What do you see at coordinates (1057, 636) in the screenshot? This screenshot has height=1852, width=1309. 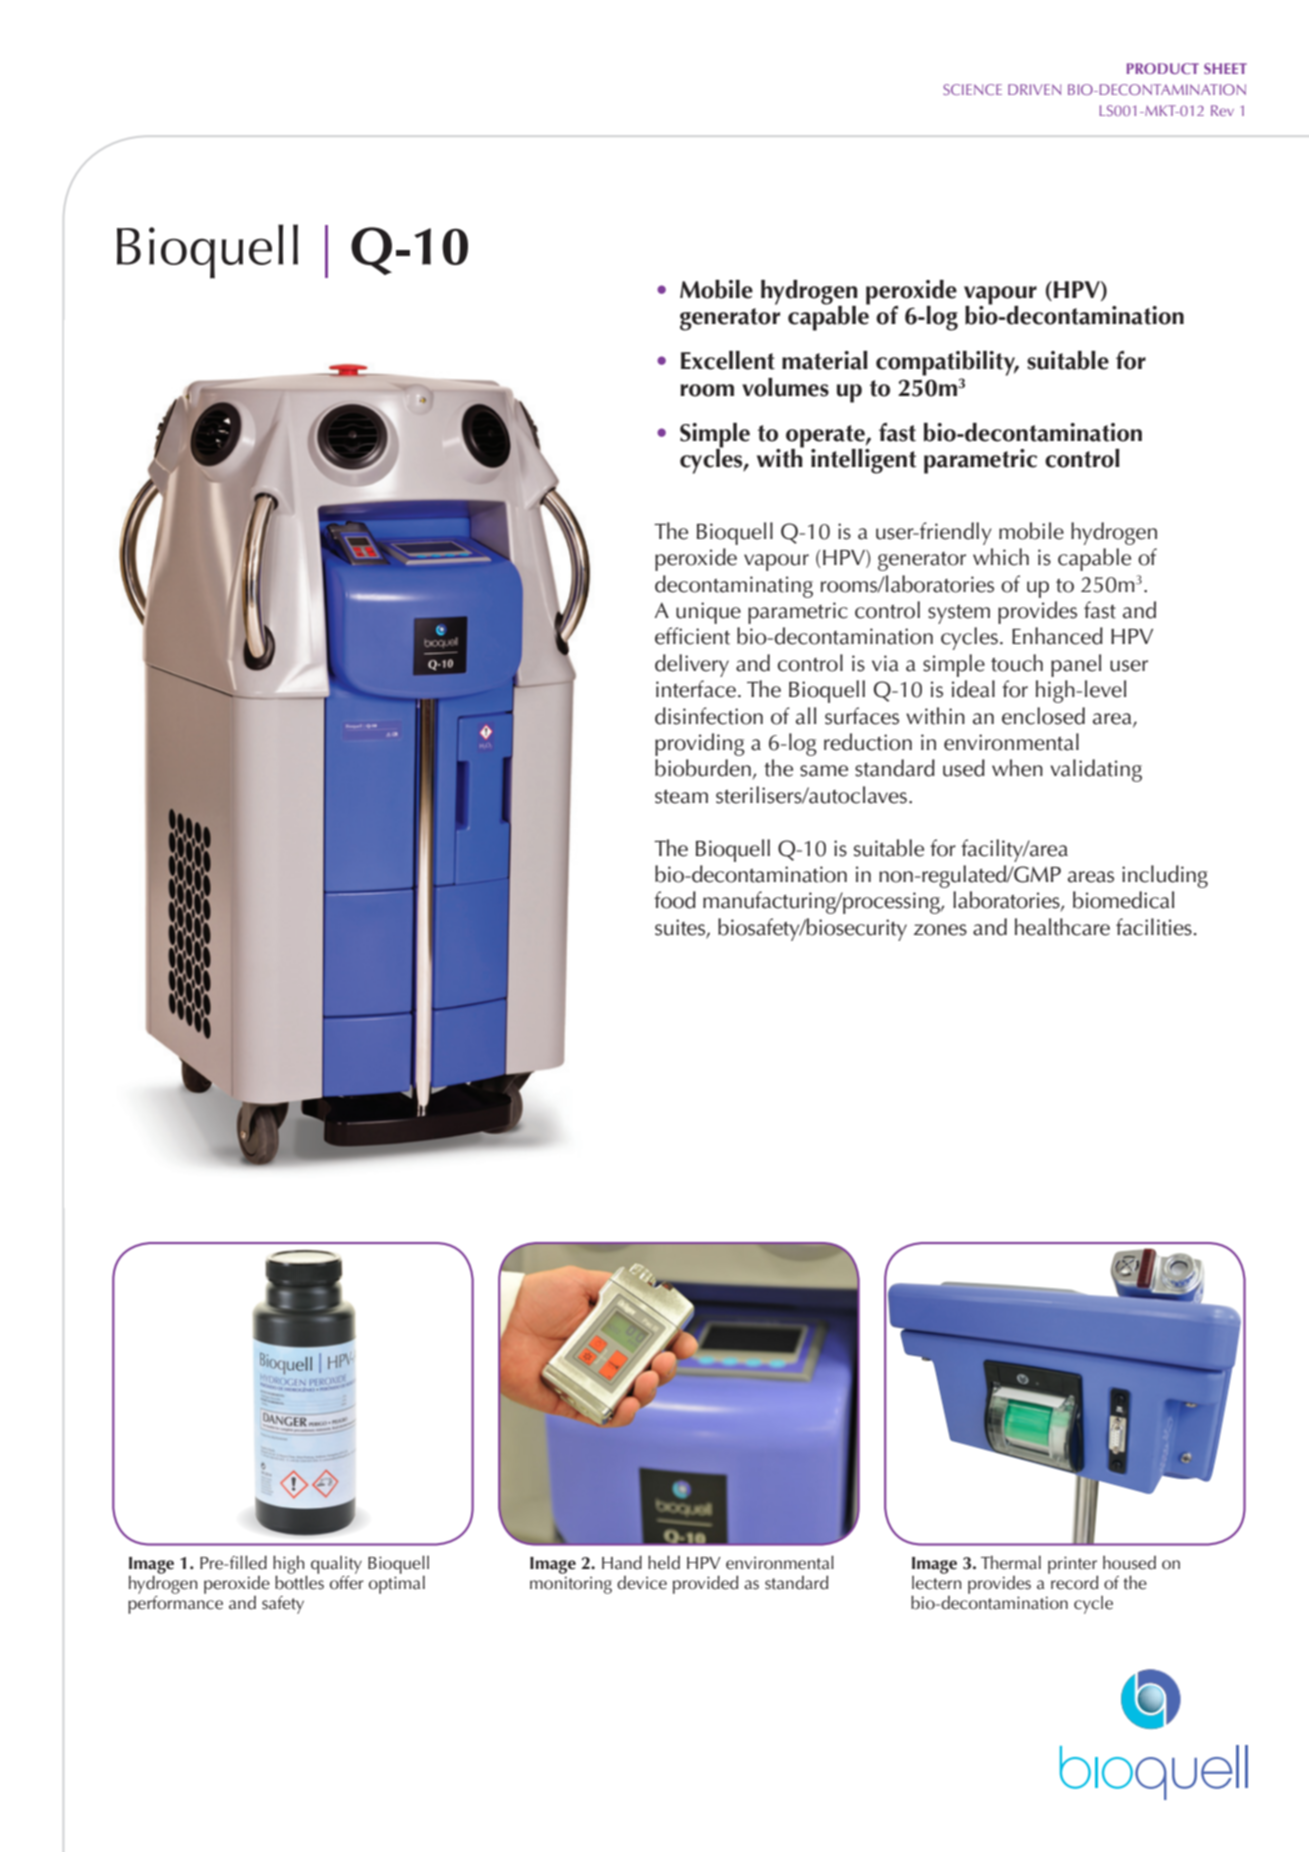 I see `Enhanced` at bounding box center [1057, 636].
